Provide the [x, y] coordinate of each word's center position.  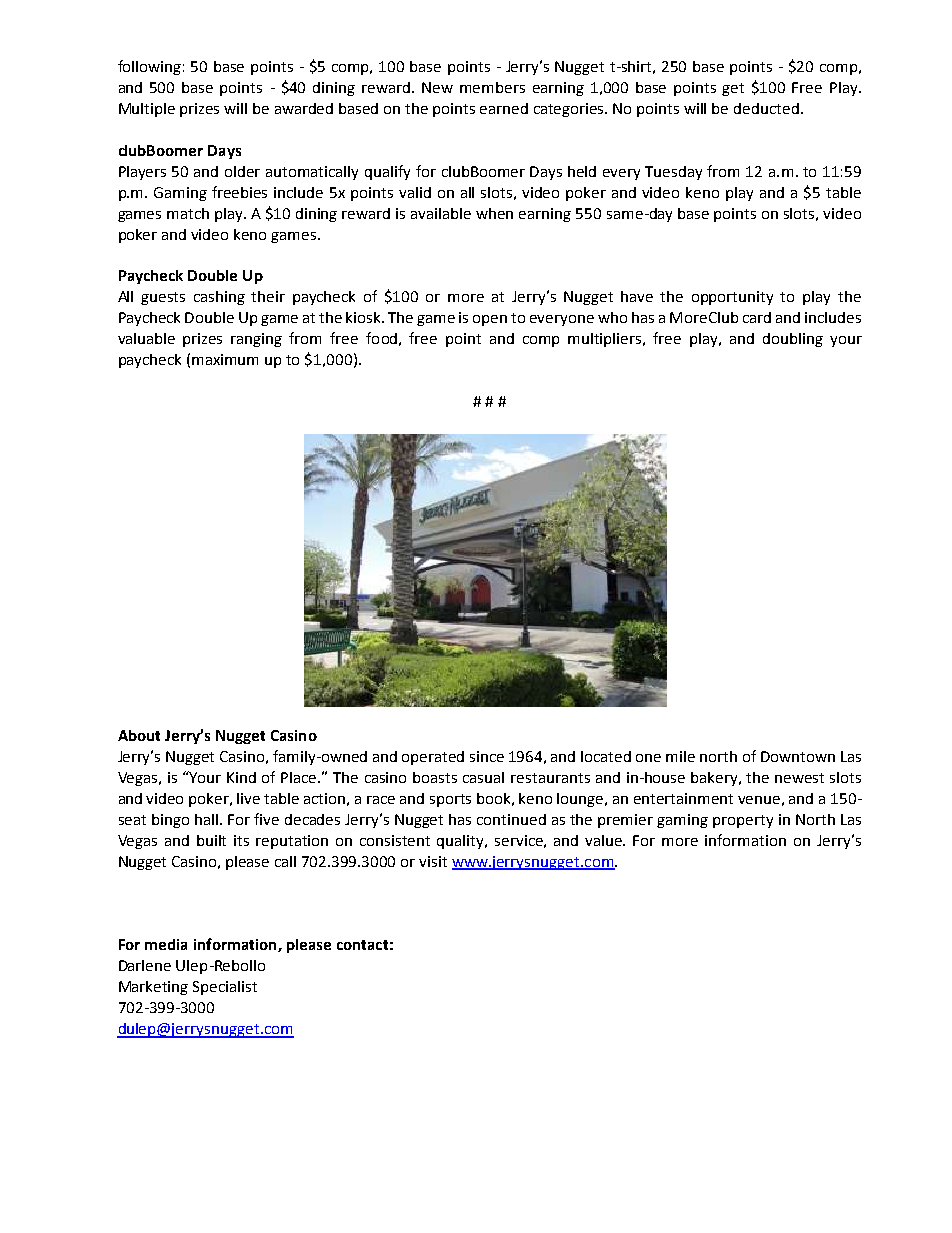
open [490, 320]
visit [433, 861]
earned [504, 108]
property [743, 821]
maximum [225, 359]
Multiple [147, 110]
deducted [766, 108]
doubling [793, 340]
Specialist [225, 988]
